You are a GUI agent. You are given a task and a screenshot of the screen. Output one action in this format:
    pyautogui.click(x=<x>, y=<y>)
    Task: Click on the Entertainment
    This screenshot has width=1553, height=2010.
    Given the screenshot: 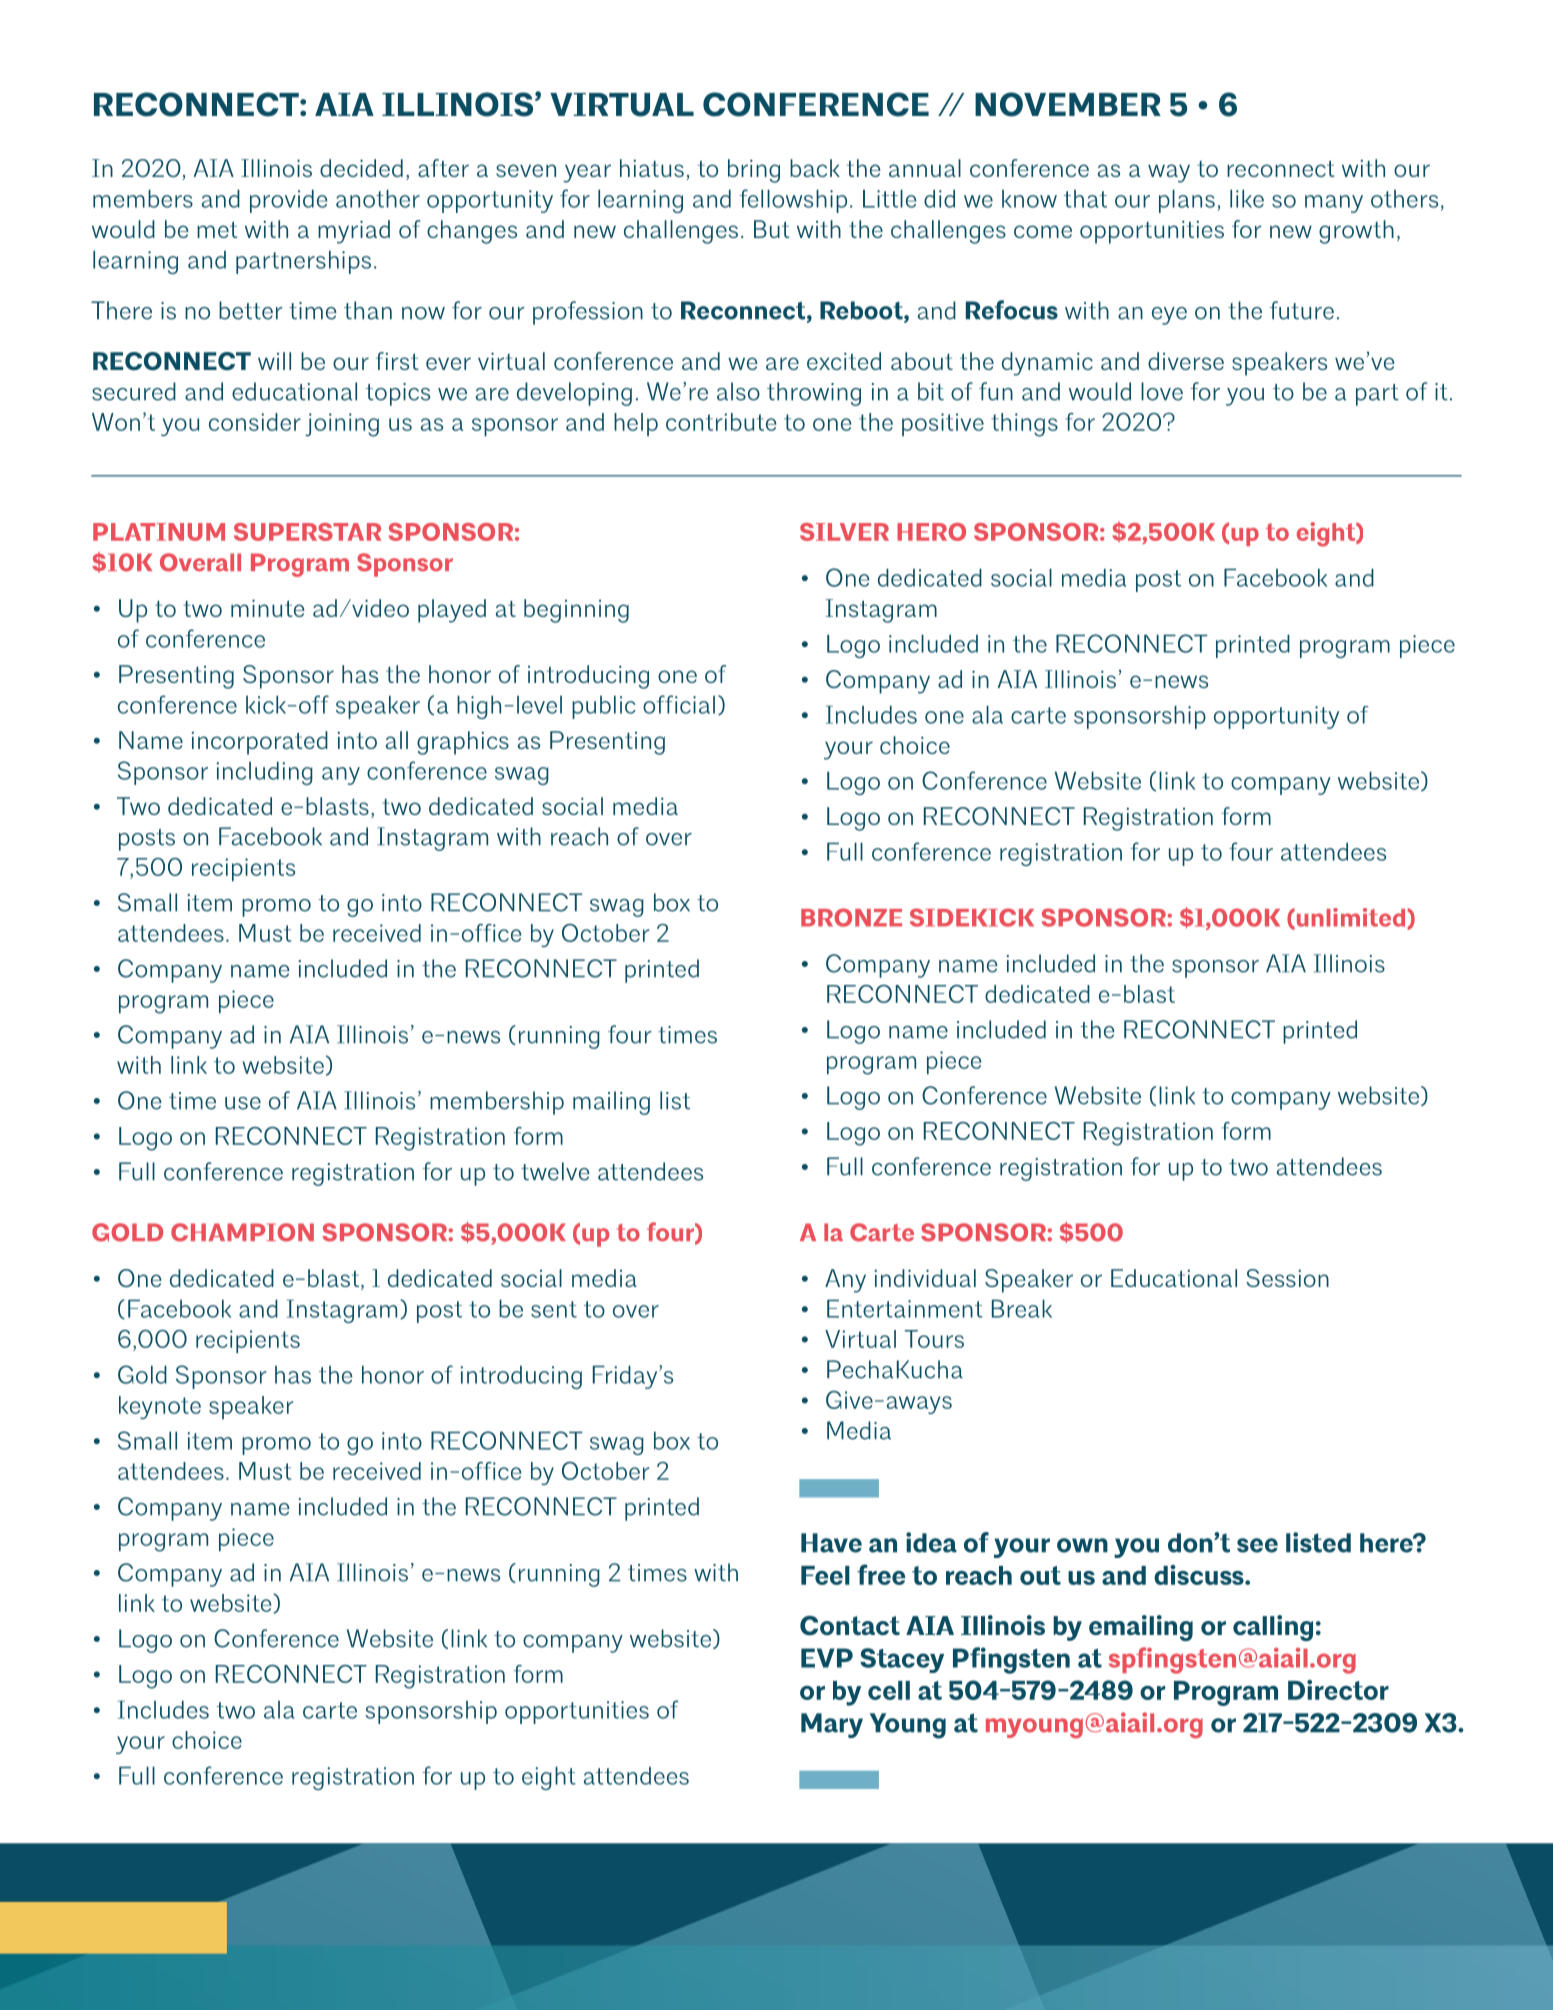 What is the action you would take?
    pyautogui.click(x=905, y=1308)
